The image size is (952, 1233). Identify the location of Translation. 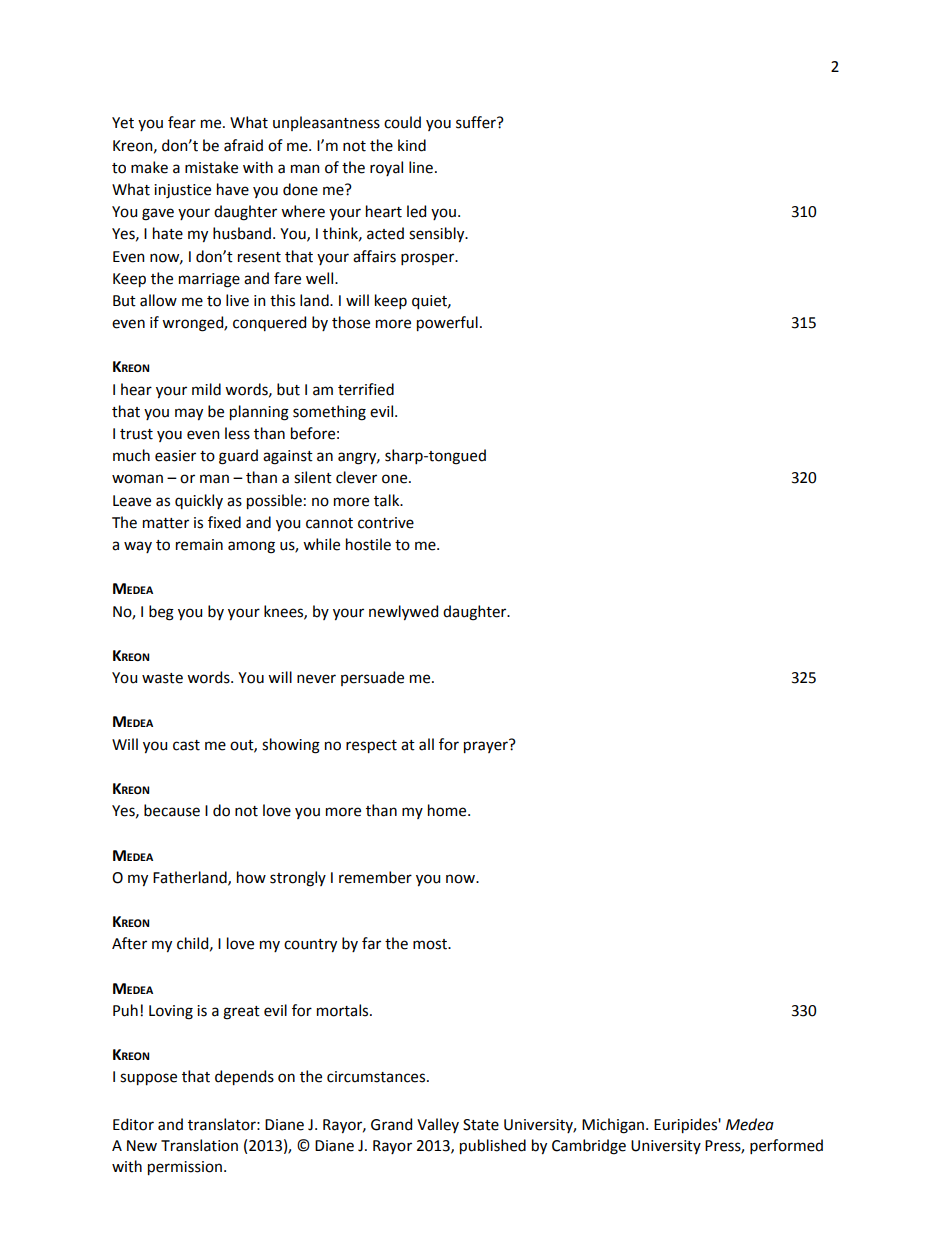
(199, 1145).
